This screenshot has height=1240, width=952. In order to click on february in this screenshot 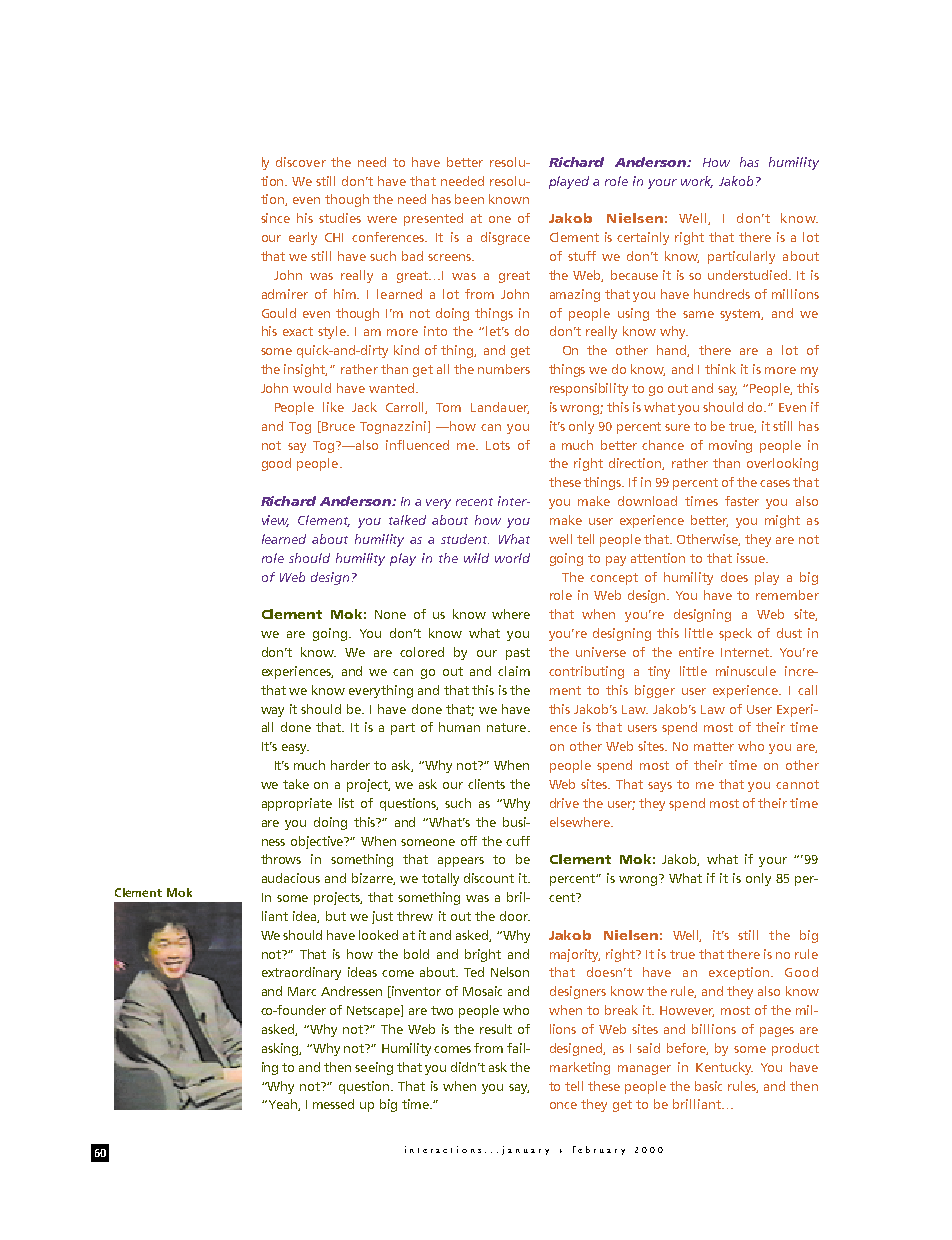, I will do `click(599, 1150)`.
